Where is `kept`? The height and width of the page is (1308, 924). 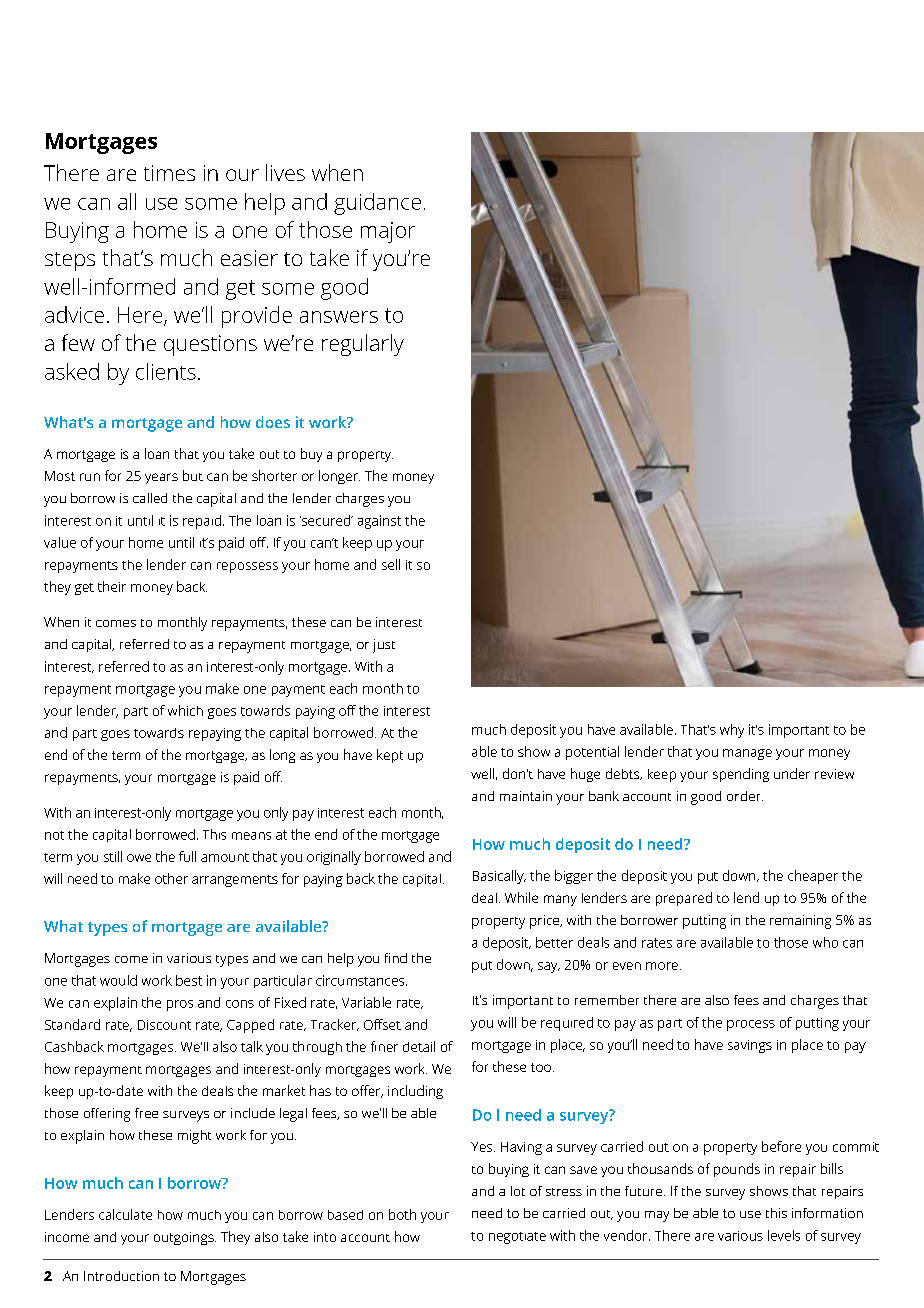 kept is located at coordinates (390, 756).
